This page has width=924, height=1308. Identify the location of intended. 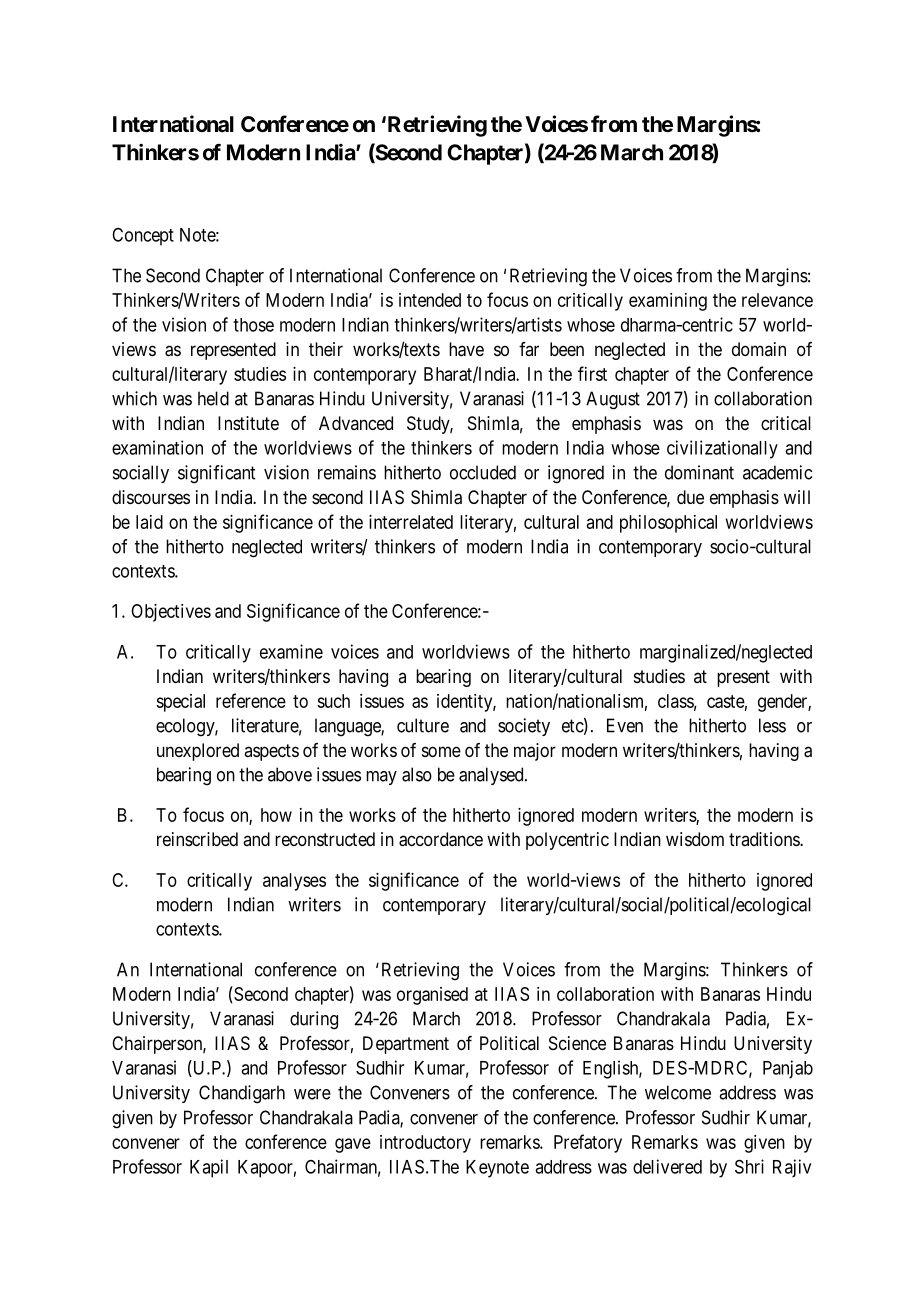
(430, 300).
